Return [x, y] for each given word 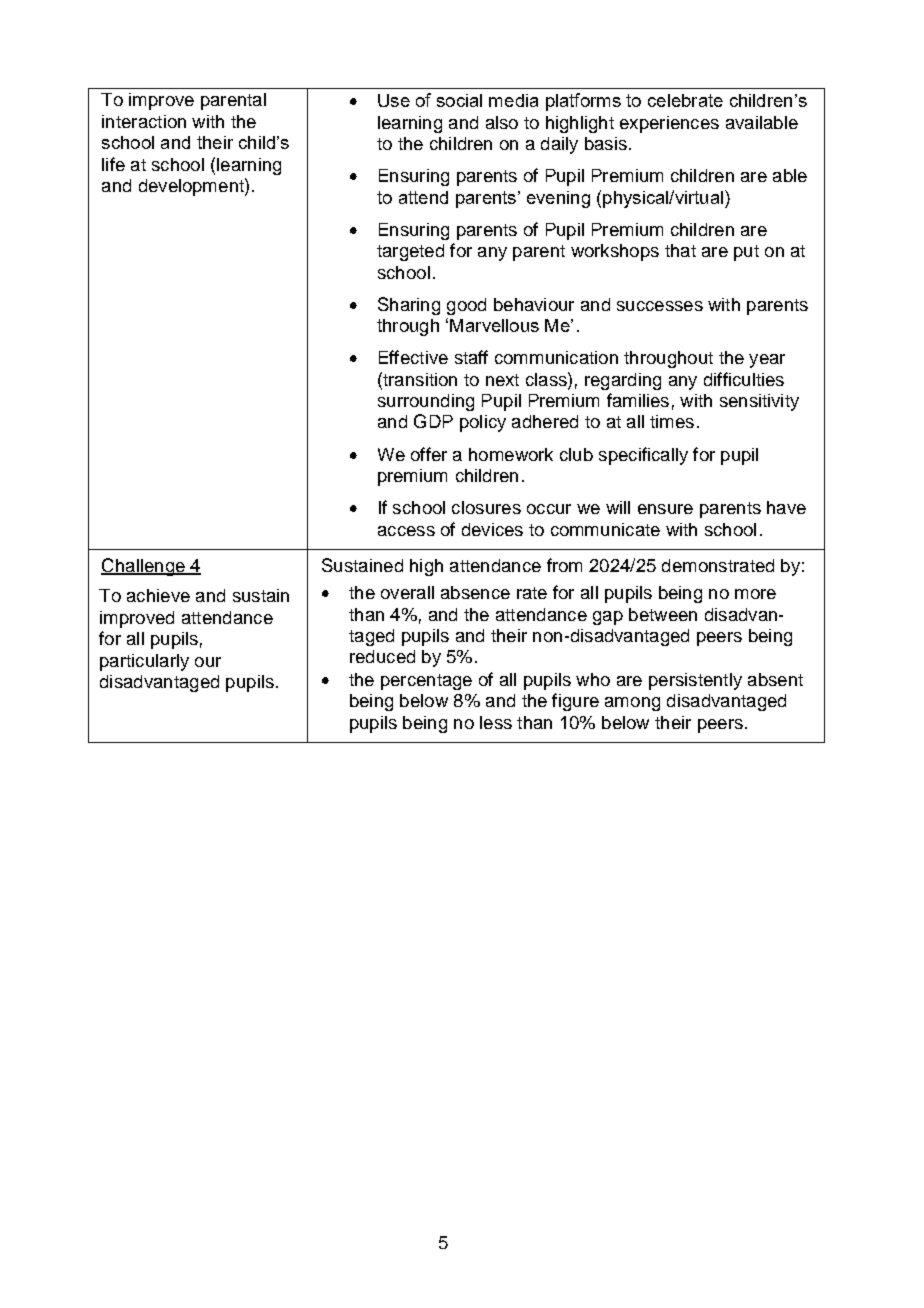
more [755, 594]
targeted [410, 252]
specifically [643, 456]
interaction [144, 121]
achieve [158, 595]
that [680, 250]
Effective [413, 357]
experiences [669, 124]
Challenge [144, 567]
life [113, 164]
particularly [144, 662]
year [767, 361]
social [459, 100]
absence [475, 592]
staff [471, 357]
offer [429, 454]
